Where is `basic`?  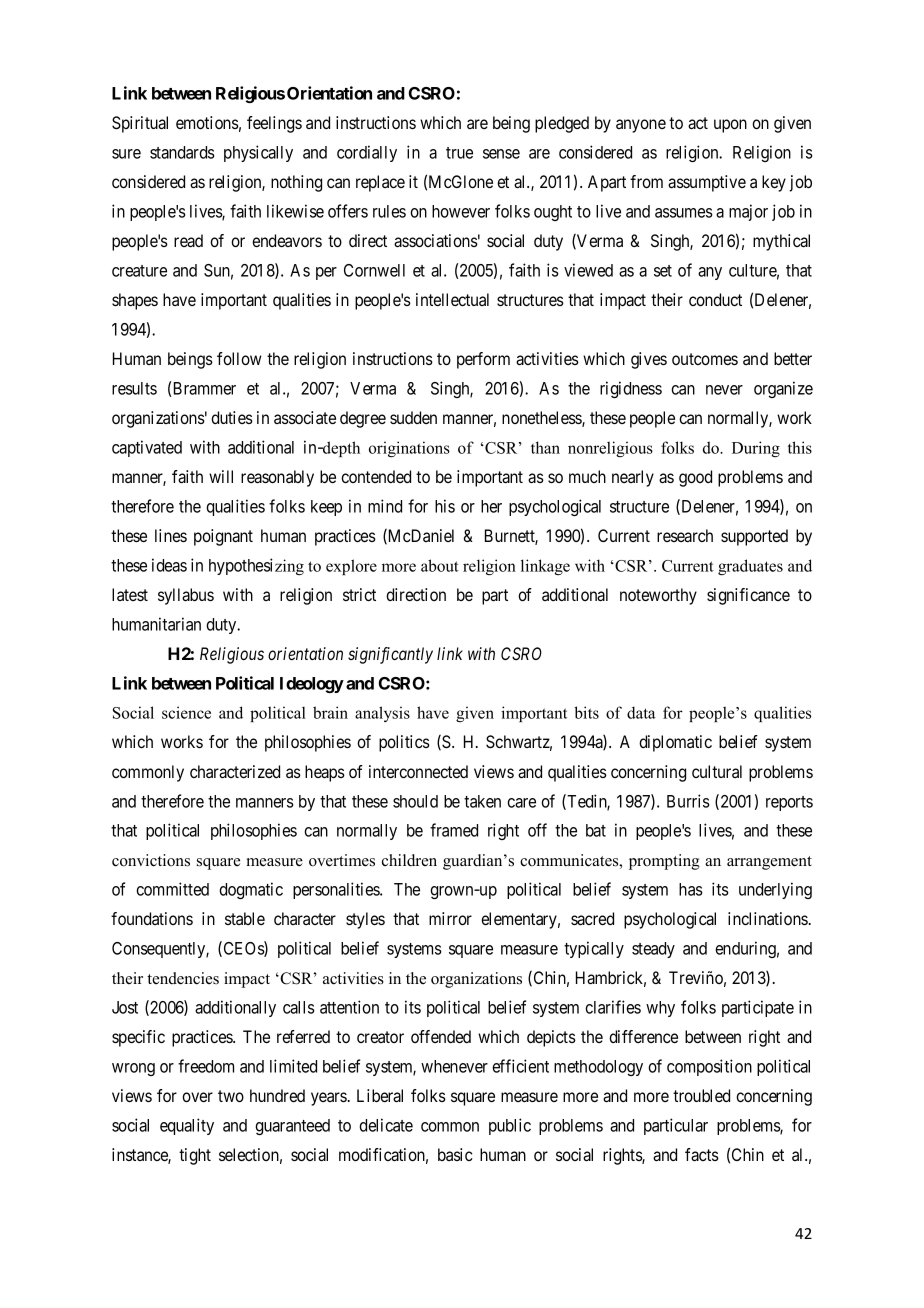
basic is located at coordinates (455, 1154).
